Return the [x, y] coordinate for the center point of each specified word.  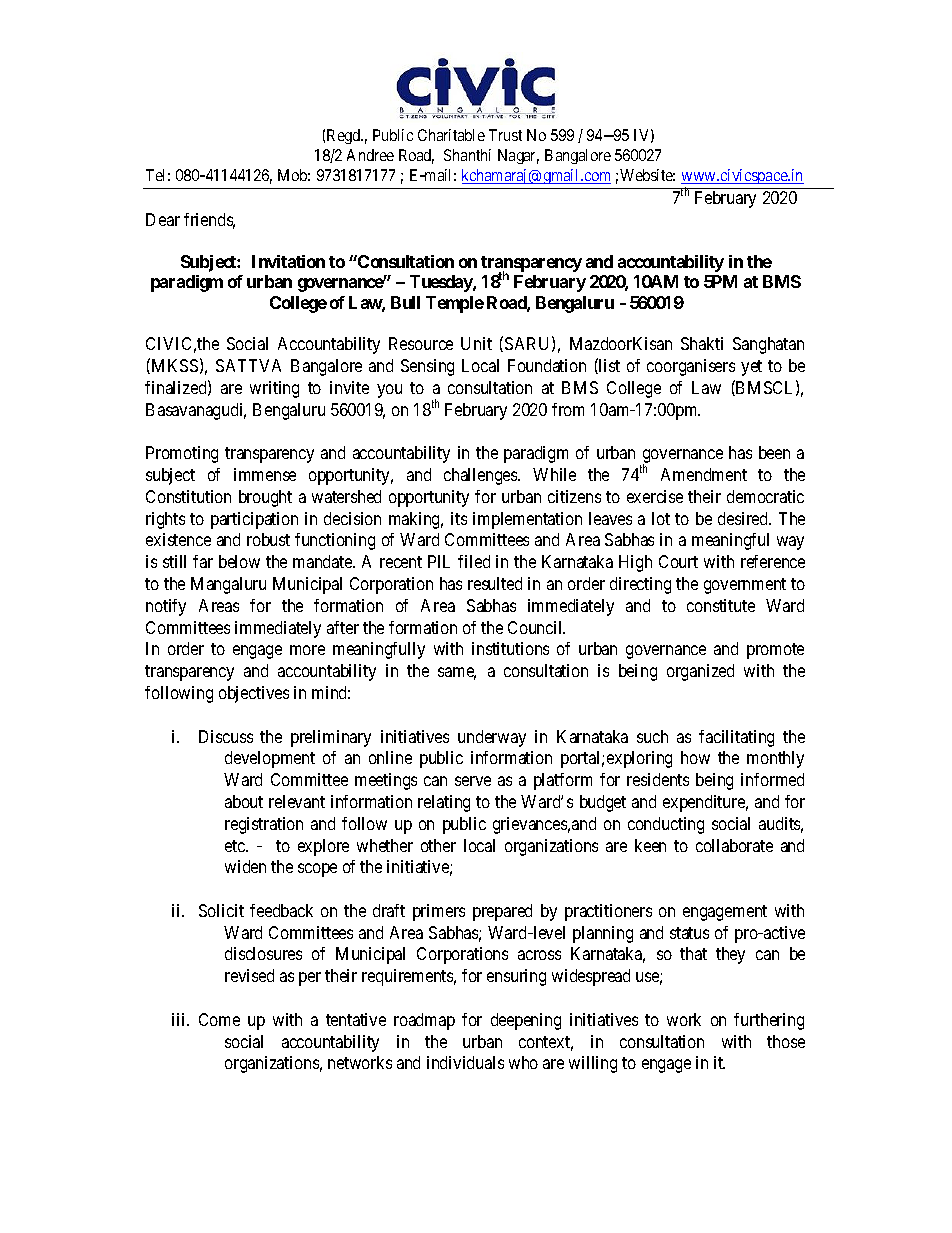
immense [265, 474]
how [695, 757]
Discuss [226, 736]
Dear [163, 219]
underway [492, 738]
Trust [505, 135]
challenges [481, 476]
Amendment [704, 474]
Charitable [451, 135]
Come [219, 1019]
